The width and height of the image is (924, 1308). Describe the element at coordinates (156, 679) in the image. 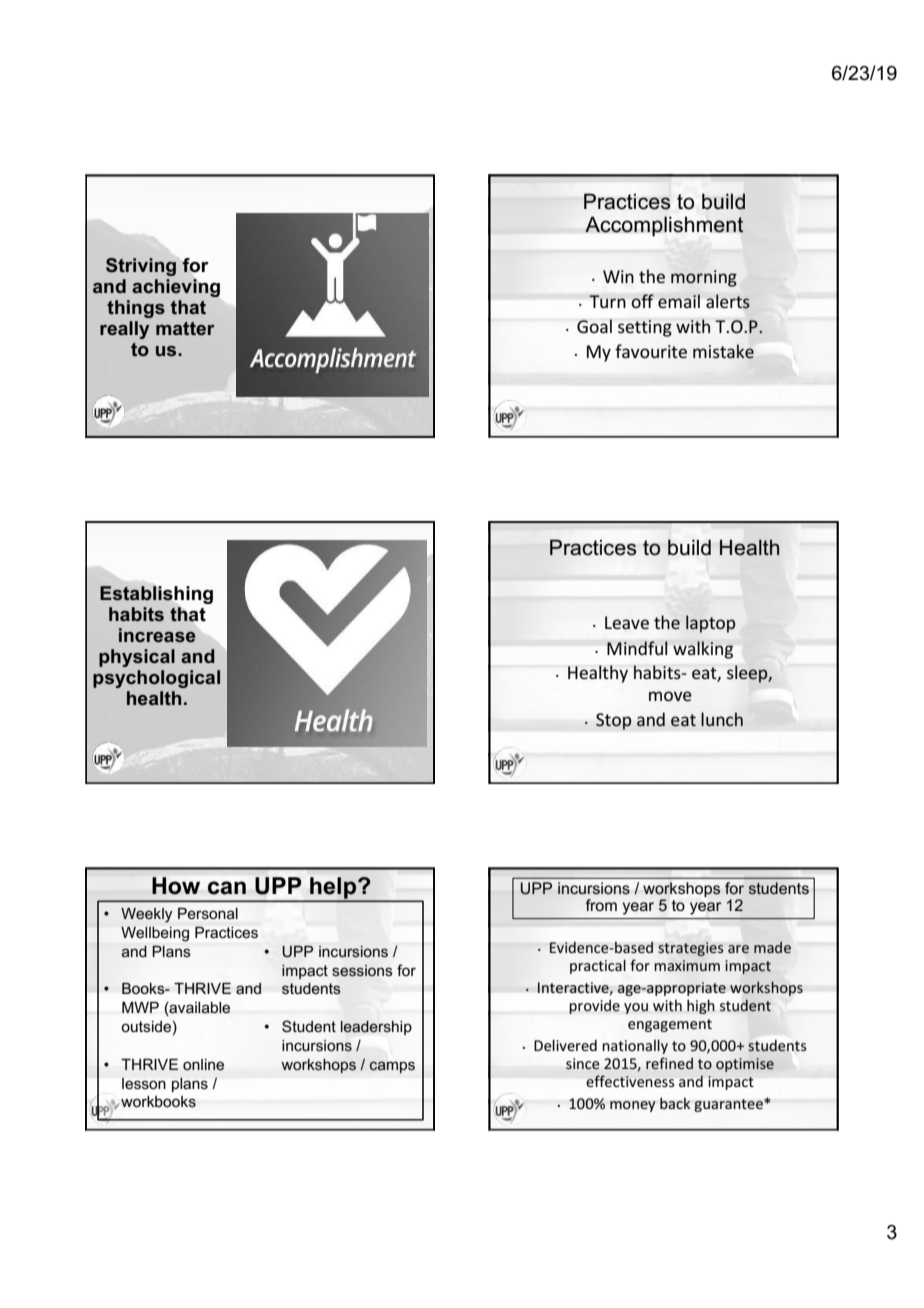

I see `psychological` at that location.
